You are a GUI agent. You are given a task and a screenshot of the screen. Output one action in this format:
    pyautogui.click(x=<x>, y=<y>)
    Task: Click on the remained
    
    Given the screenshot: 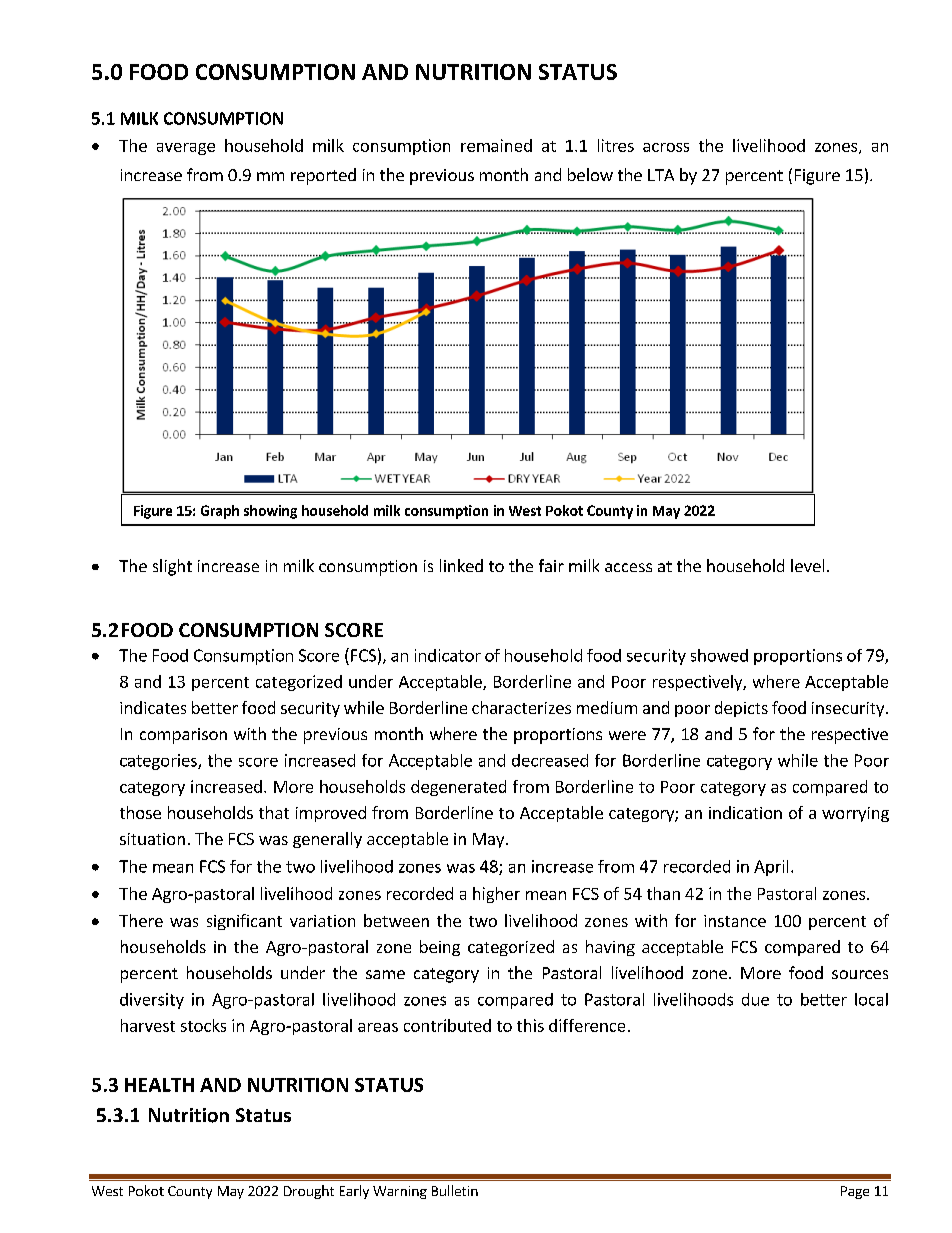 What is the action you would take?
    pyautogui.click(x=496, y=145)
